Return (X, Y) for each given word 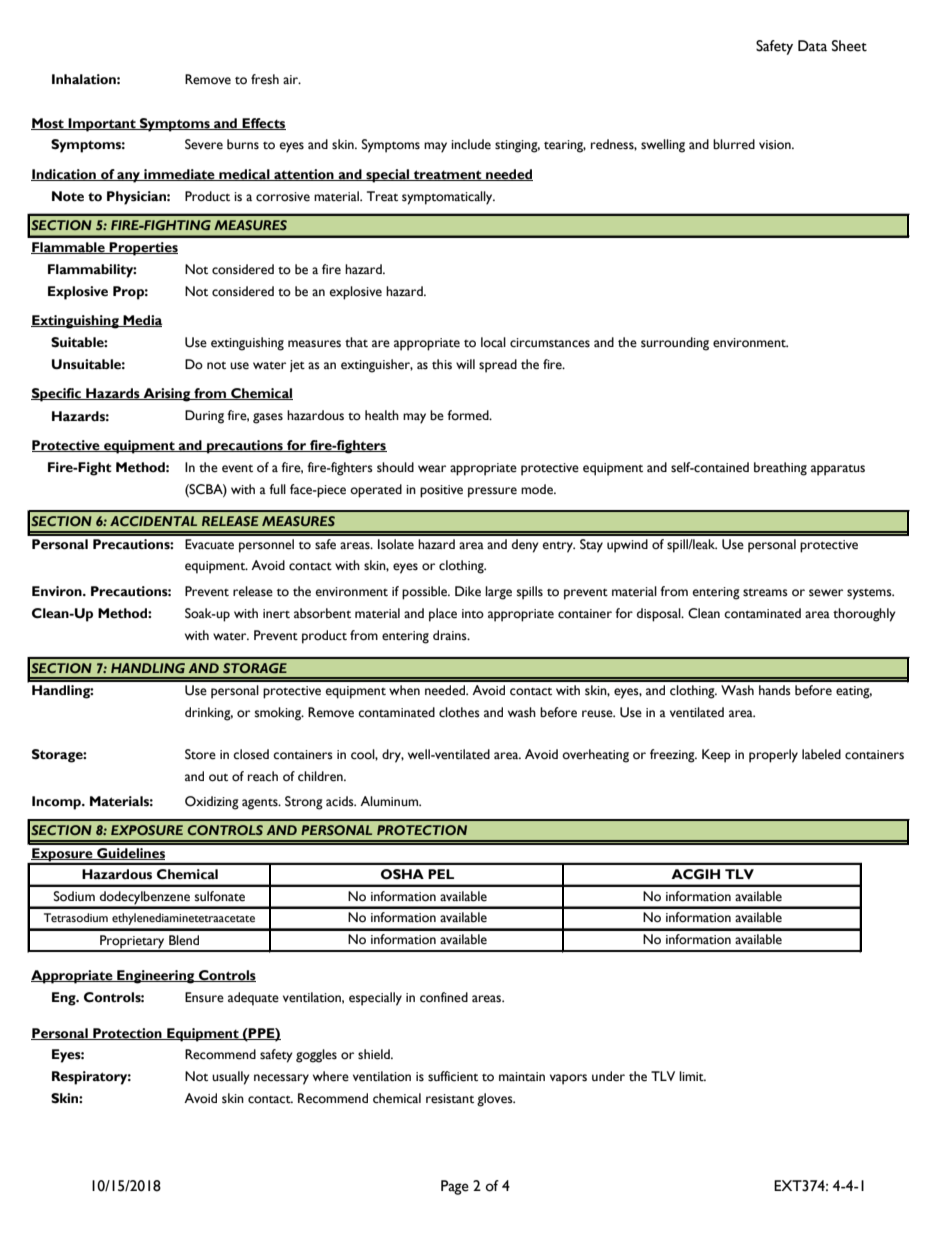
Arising (167, 395)
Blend (184, 940)
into (473, 614)
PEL (441, 874)
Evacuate (209, 544)
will (465, 364)
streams (765, 592)
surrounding (675, 344)
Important (102, 125)
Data (812, 46)
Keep (716, 756)
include (471, 144)
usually (231, 1078)
